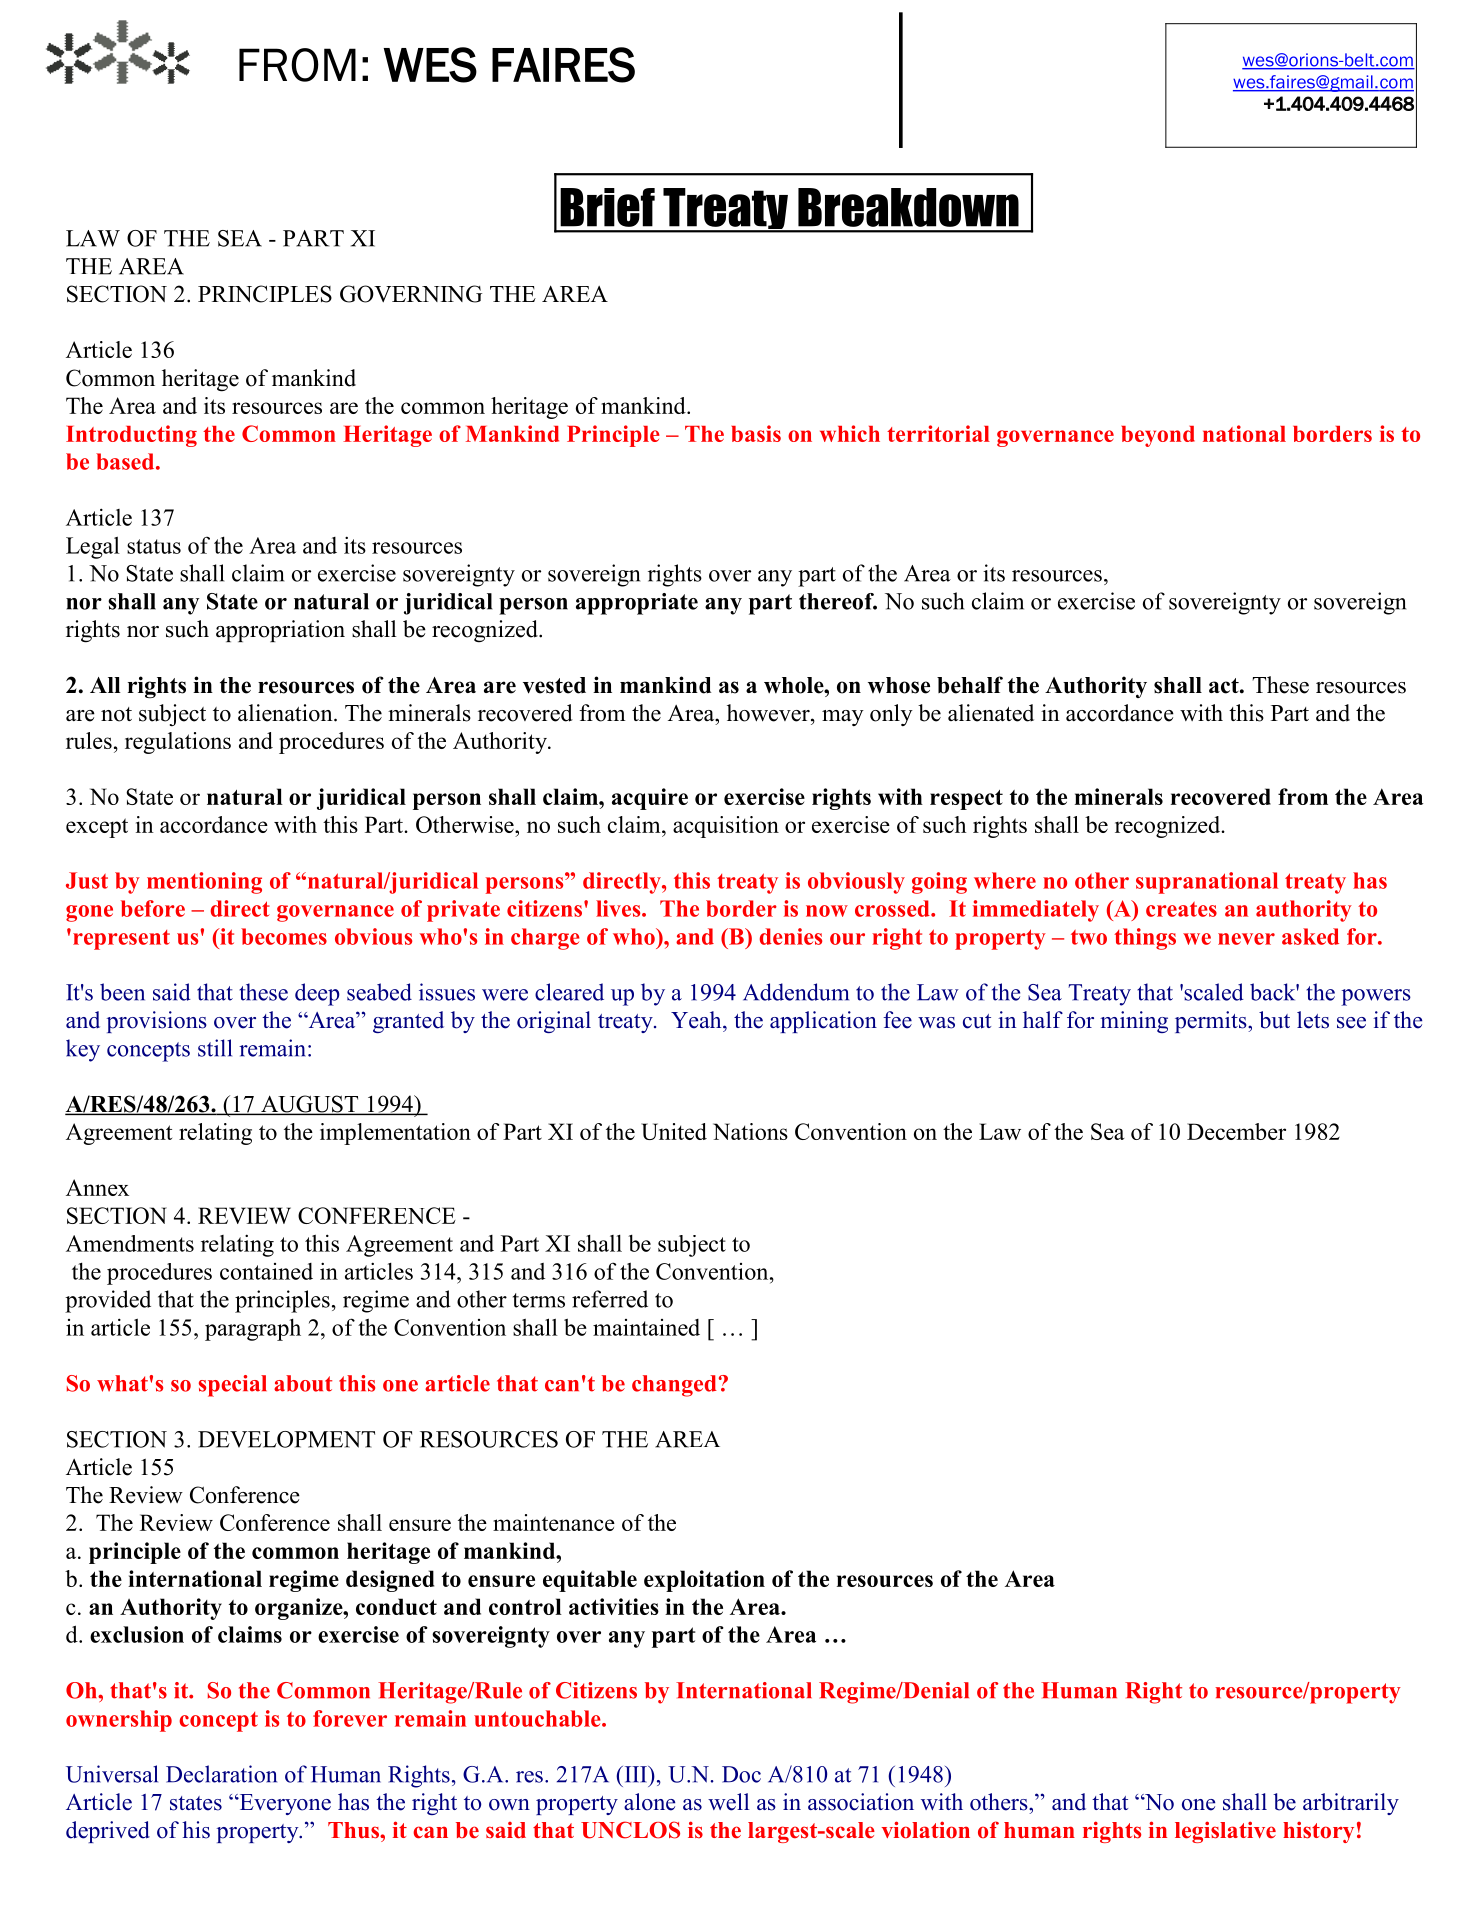 This page has height=1915, width=1480. I want to click on Declaration, so click(221, 1774).
